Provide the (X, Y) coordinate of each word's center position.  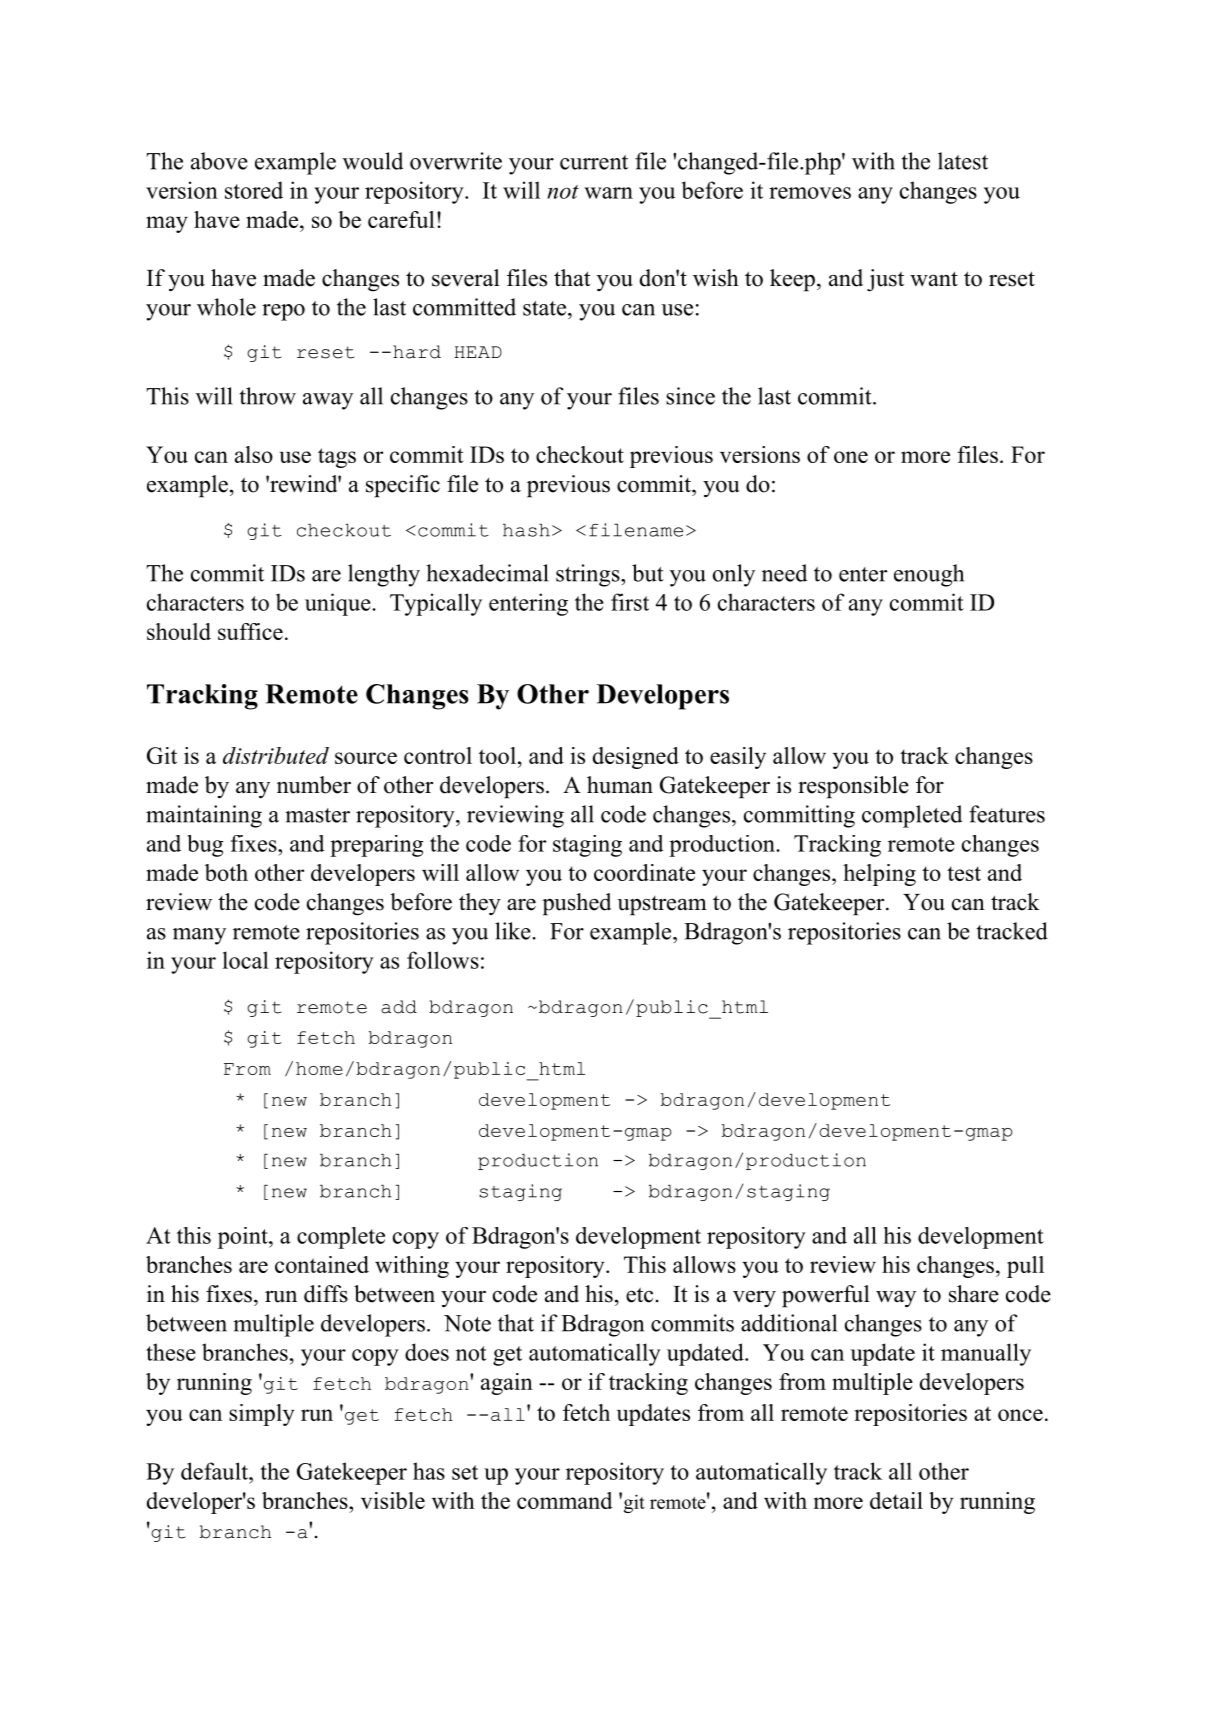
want (934, 278)
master (317, 815)
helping (879, 875)
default (216, 1471)
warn (608, 193)
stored (254, 190)
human (620, 785)
